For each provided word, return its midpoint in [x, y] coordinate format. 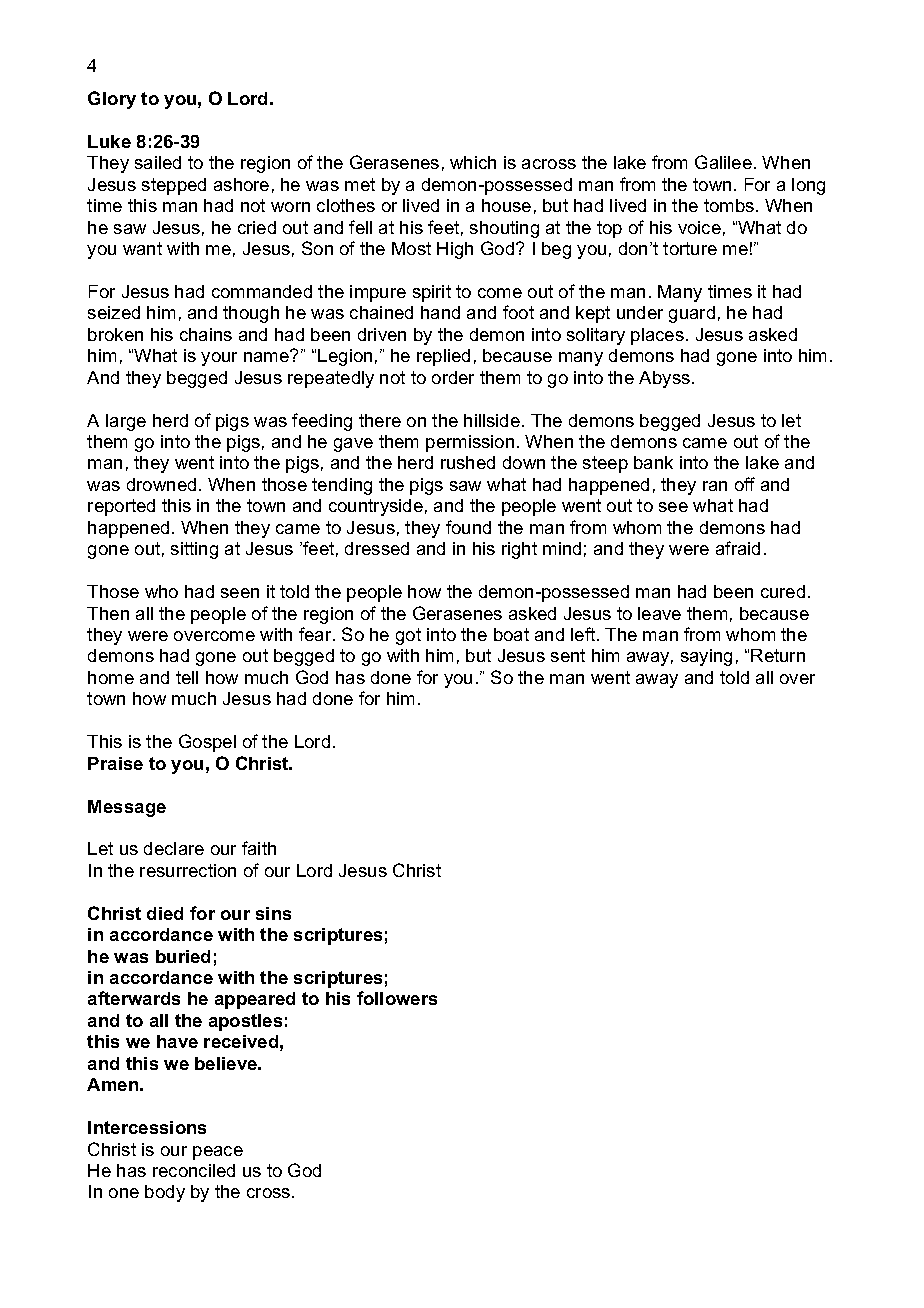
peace [218, 1153]
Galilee [723, 162]
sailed [158, 162]
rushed [468, 462]
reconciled [194, 1170]
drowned [161, 484]
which [473, 162]
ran [715, 486]
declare [174, 848]
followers [397, 998]
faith [259, 848]
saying [706, 657]
